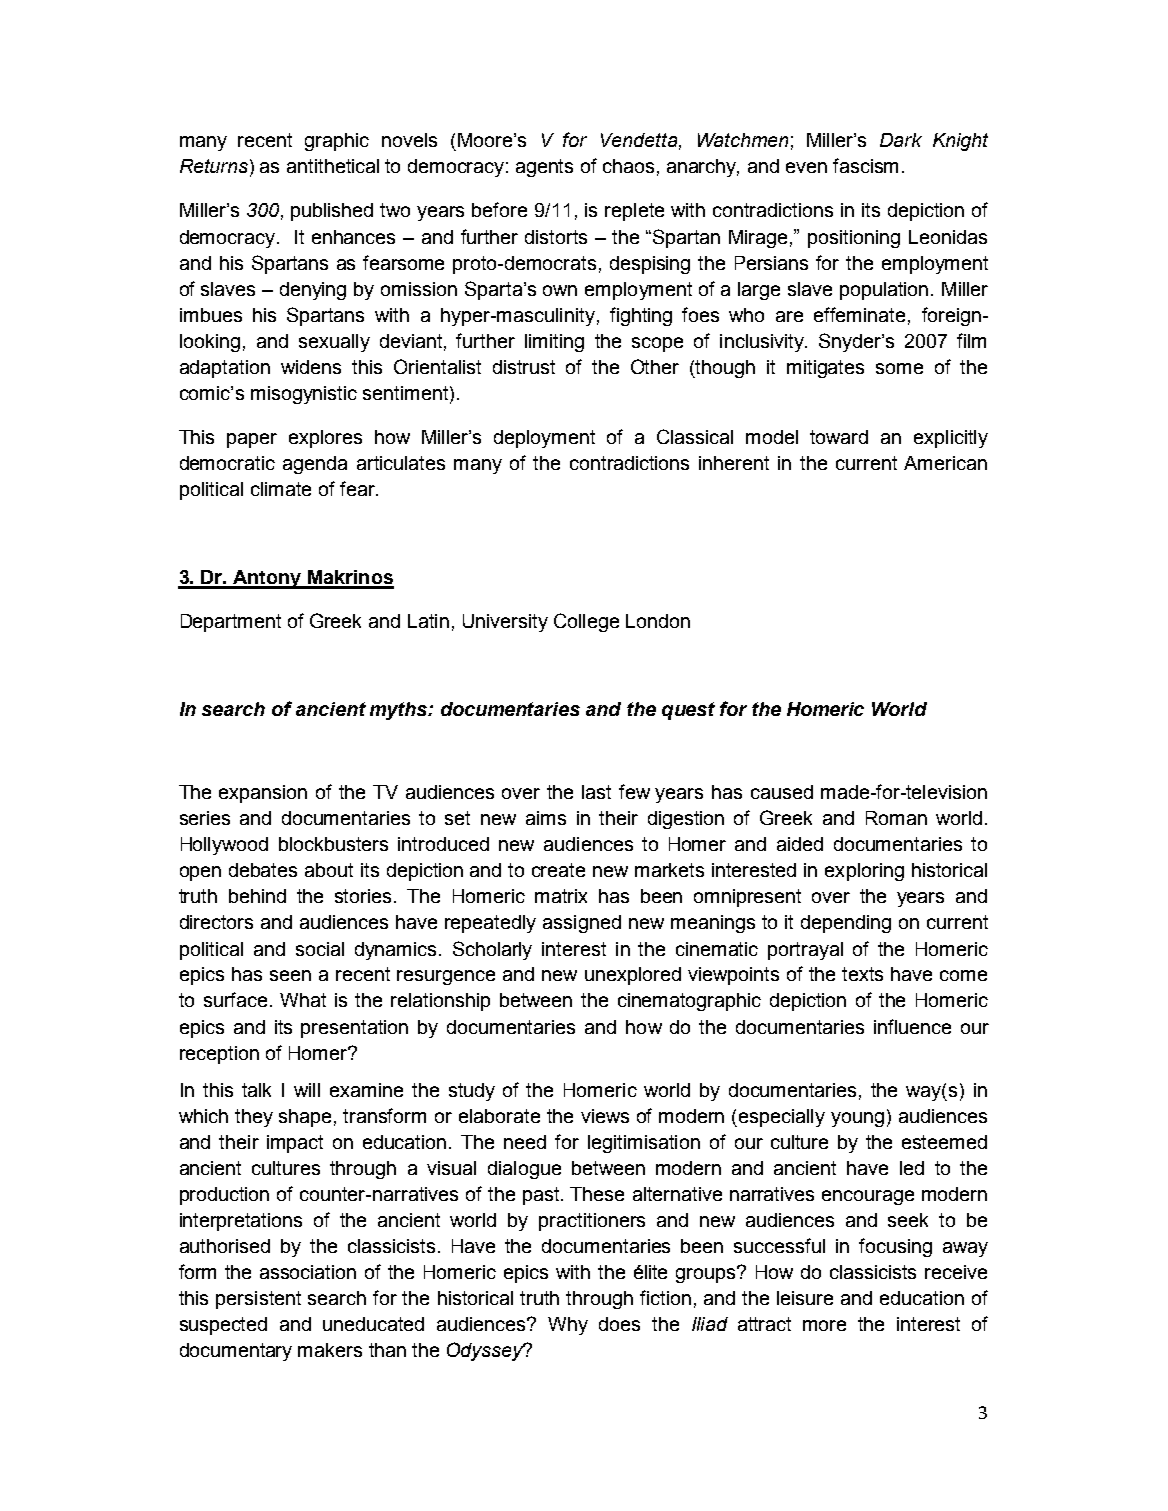  Describe the element at coordinates (258, 1300) in the document. I see `persistent` at that location.
